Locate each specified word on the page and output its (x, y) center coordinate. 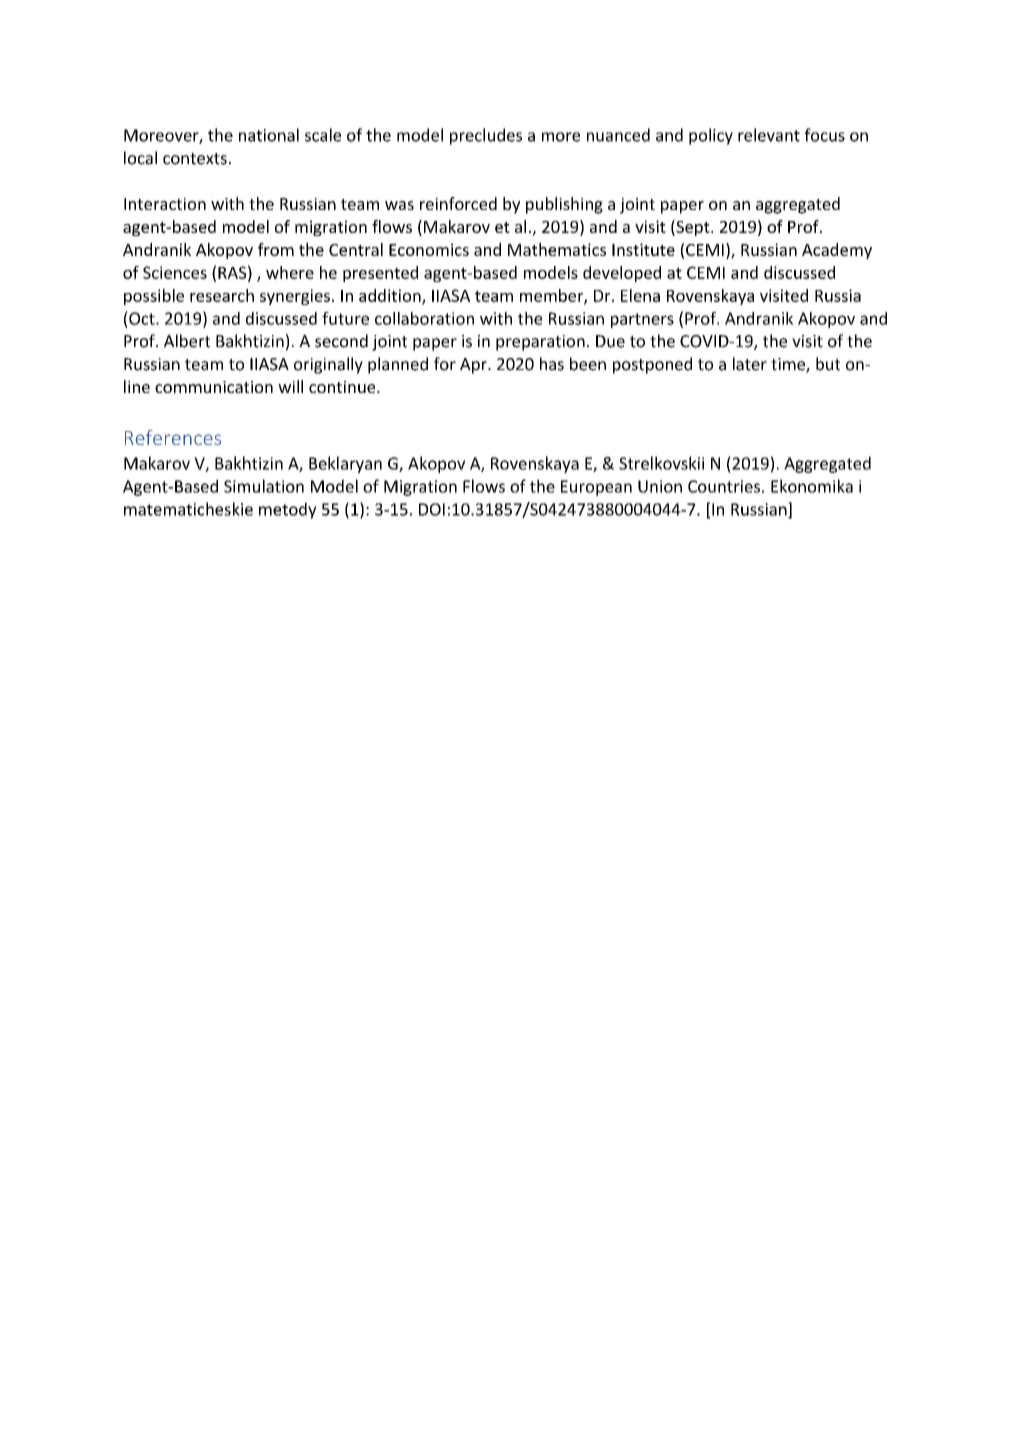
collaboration (424, 318)
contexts (195, 159)
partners (642, 320)
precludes (486, 136)
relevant (769, 135)
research (222, 295)
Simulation (264, 486)
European (596, 488)
